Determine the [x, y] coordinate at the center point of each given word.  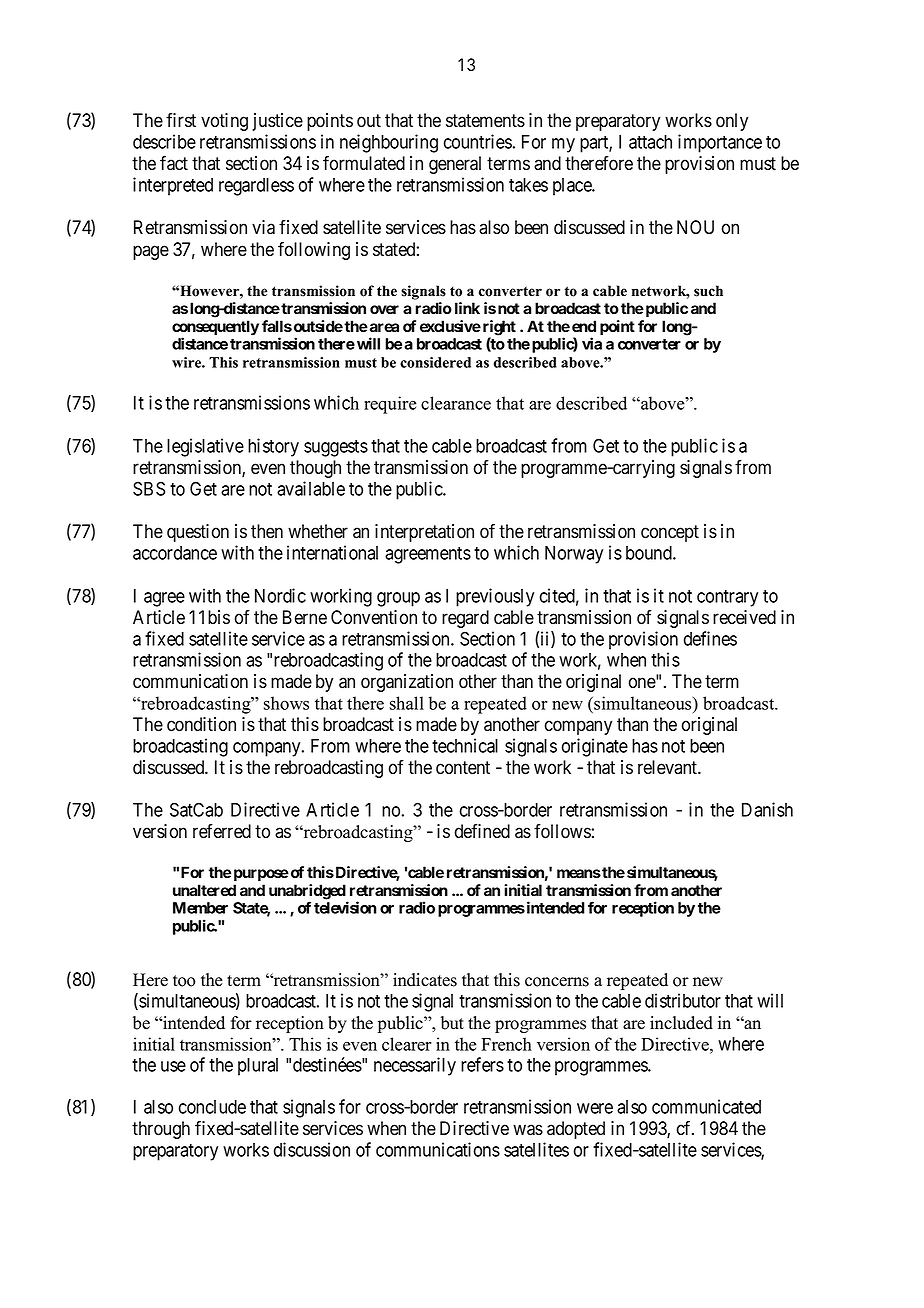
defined [482, 831]
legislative [205, 447]
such [708, 291]
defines [710, 638]
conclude [212, 1107]
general [455, 165]
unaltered [204, 890]
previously [495, 597]
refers [482, 1064]
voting [224, 122]
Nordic [280, 595]
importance [720, 143]
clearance [456, 403]
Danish [767, 809]
